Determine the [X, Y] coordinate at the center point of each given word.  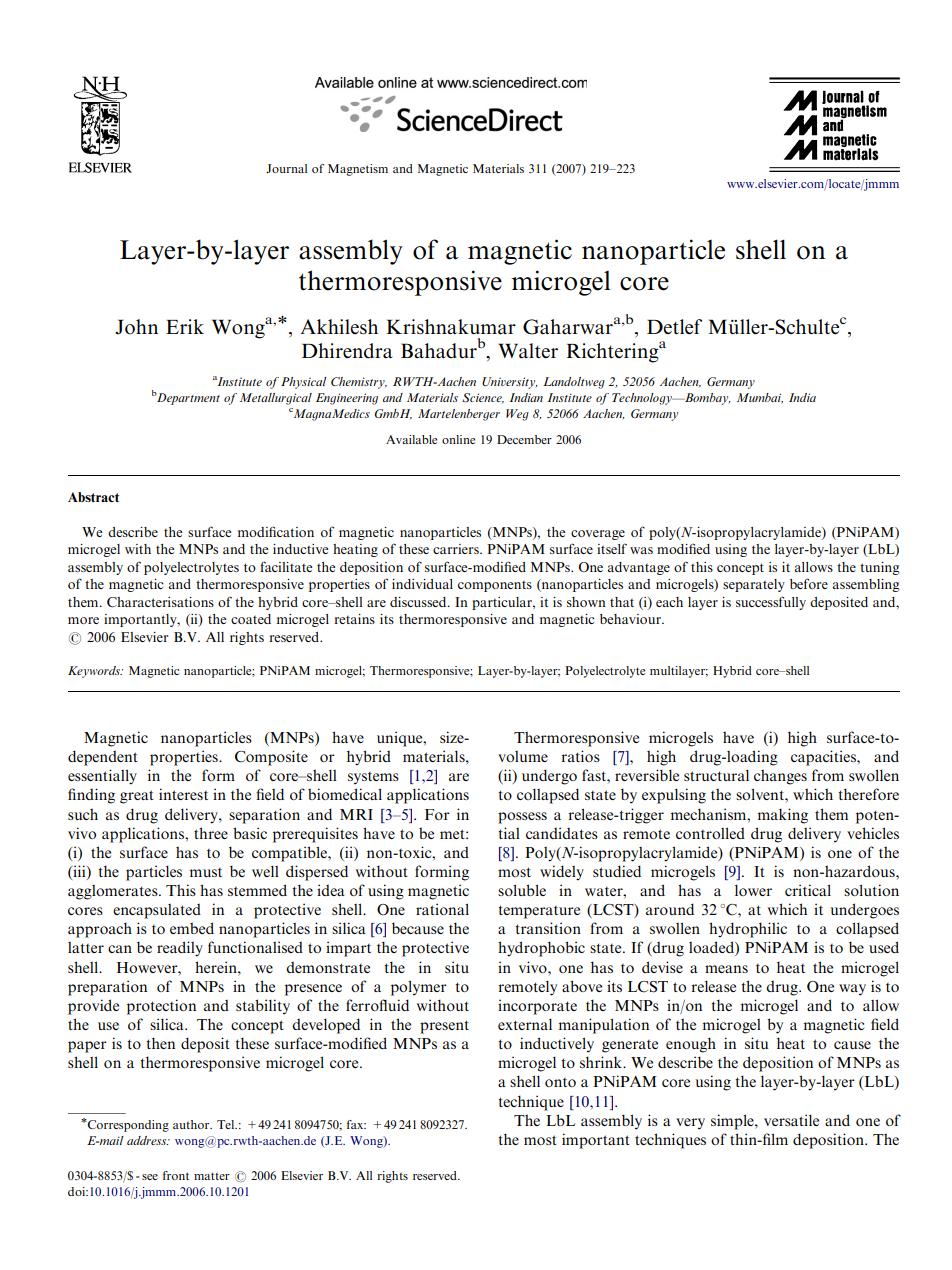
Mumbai [760, 398]
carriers [457, 549]
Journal [286, 168]
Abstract [93, 497]
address [148, 1140]
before [809, 583]
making [782, 816]
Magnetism [358, 170]
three [211, 833]
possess [522, 818]
